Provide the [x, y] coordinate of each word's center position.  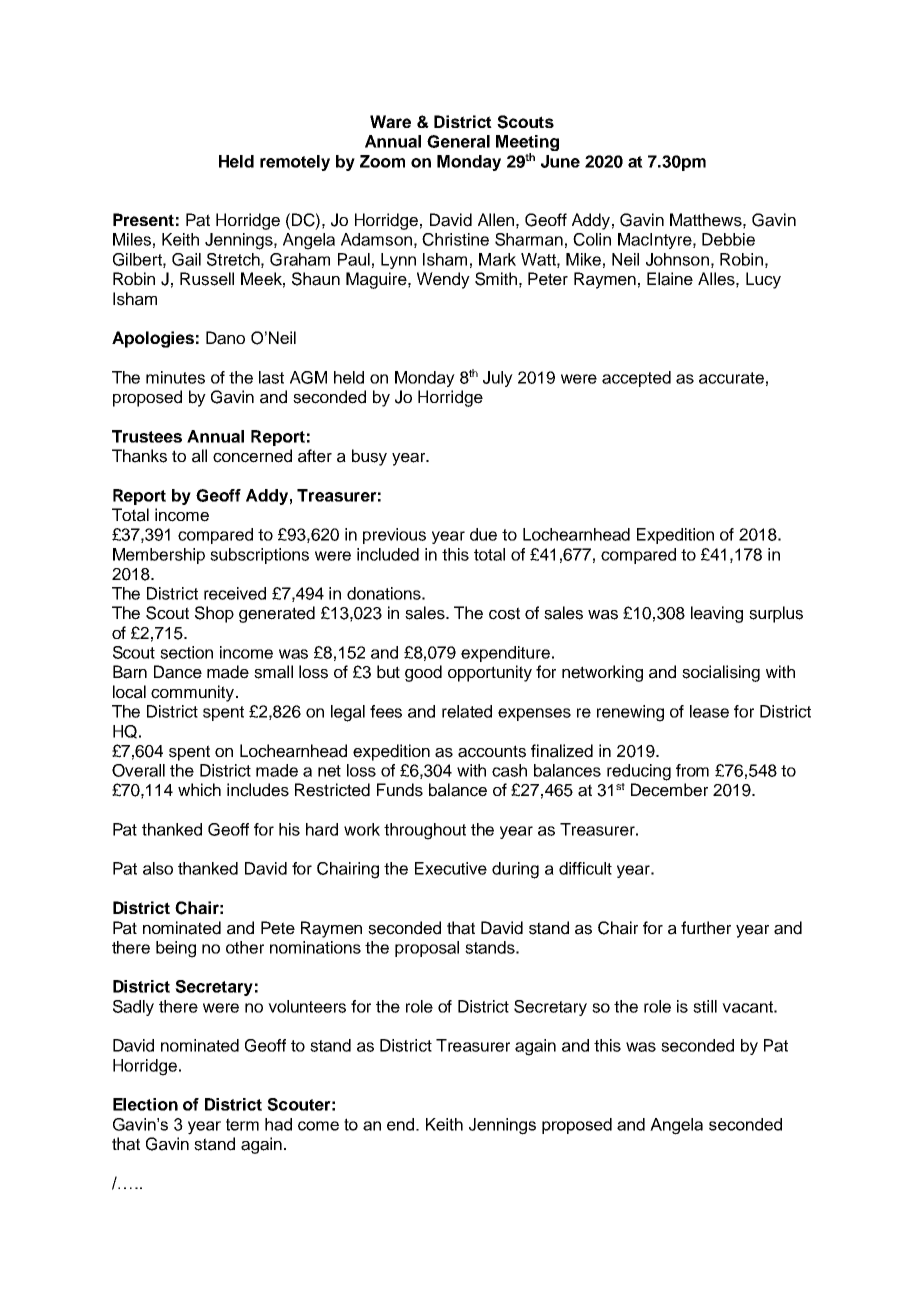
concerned [252, 456]
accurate [731, 378]
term [242, 1124]
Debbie [728, 239]
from [692, 770]
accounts [492, 751]
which [199, 790]
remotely [295, 163]
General [458, 141]
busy [369, 457]
